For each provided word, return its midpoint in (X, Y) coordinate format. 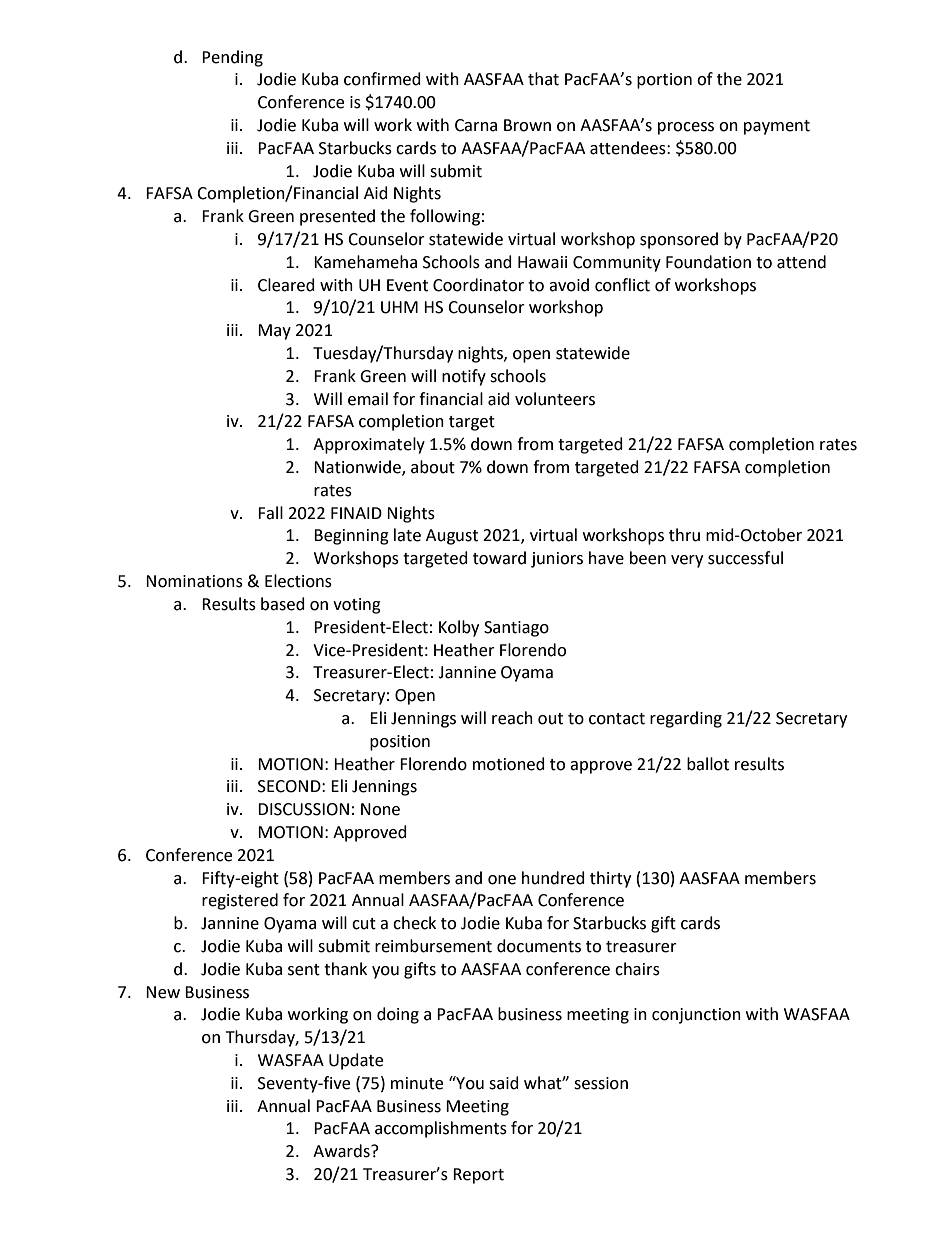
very (687, 561)
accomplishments (441, 1129)
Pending (232, 58)
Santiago (516, 629)
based (283, 604)
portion (664, 81)
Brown (527, 125)
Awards (342, 1151)
